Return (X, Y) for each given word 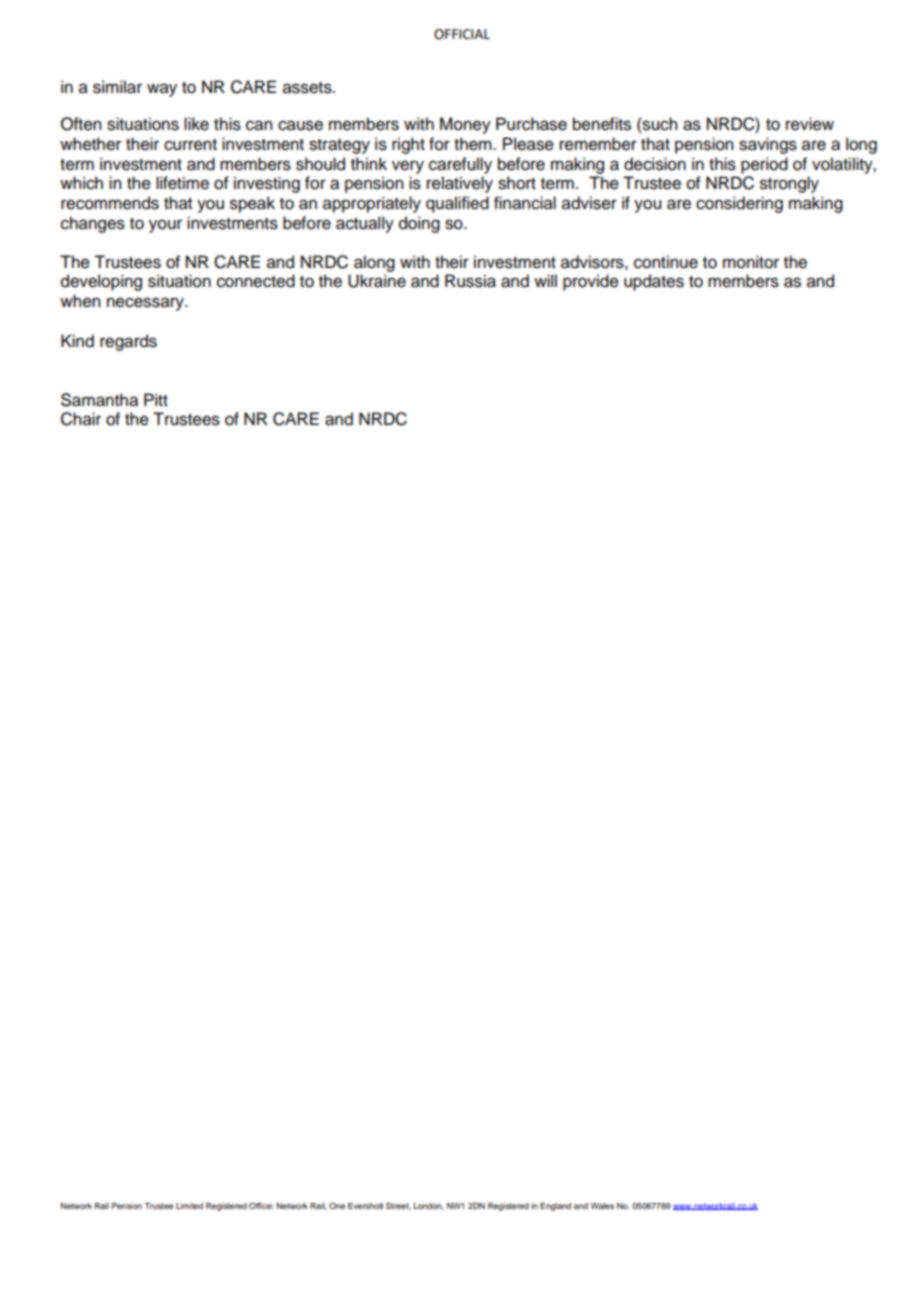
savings (768, 145)
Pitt (156, 399)
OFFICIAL (462, 34)
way (162, 90)
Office (261, 1205)
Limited (189, 1206)
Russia (470, 281)
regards (128, 342)
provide (591, 282)
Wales (602, 1206)
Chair (81, 419)
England (555, 1207)
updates (654, 282)
